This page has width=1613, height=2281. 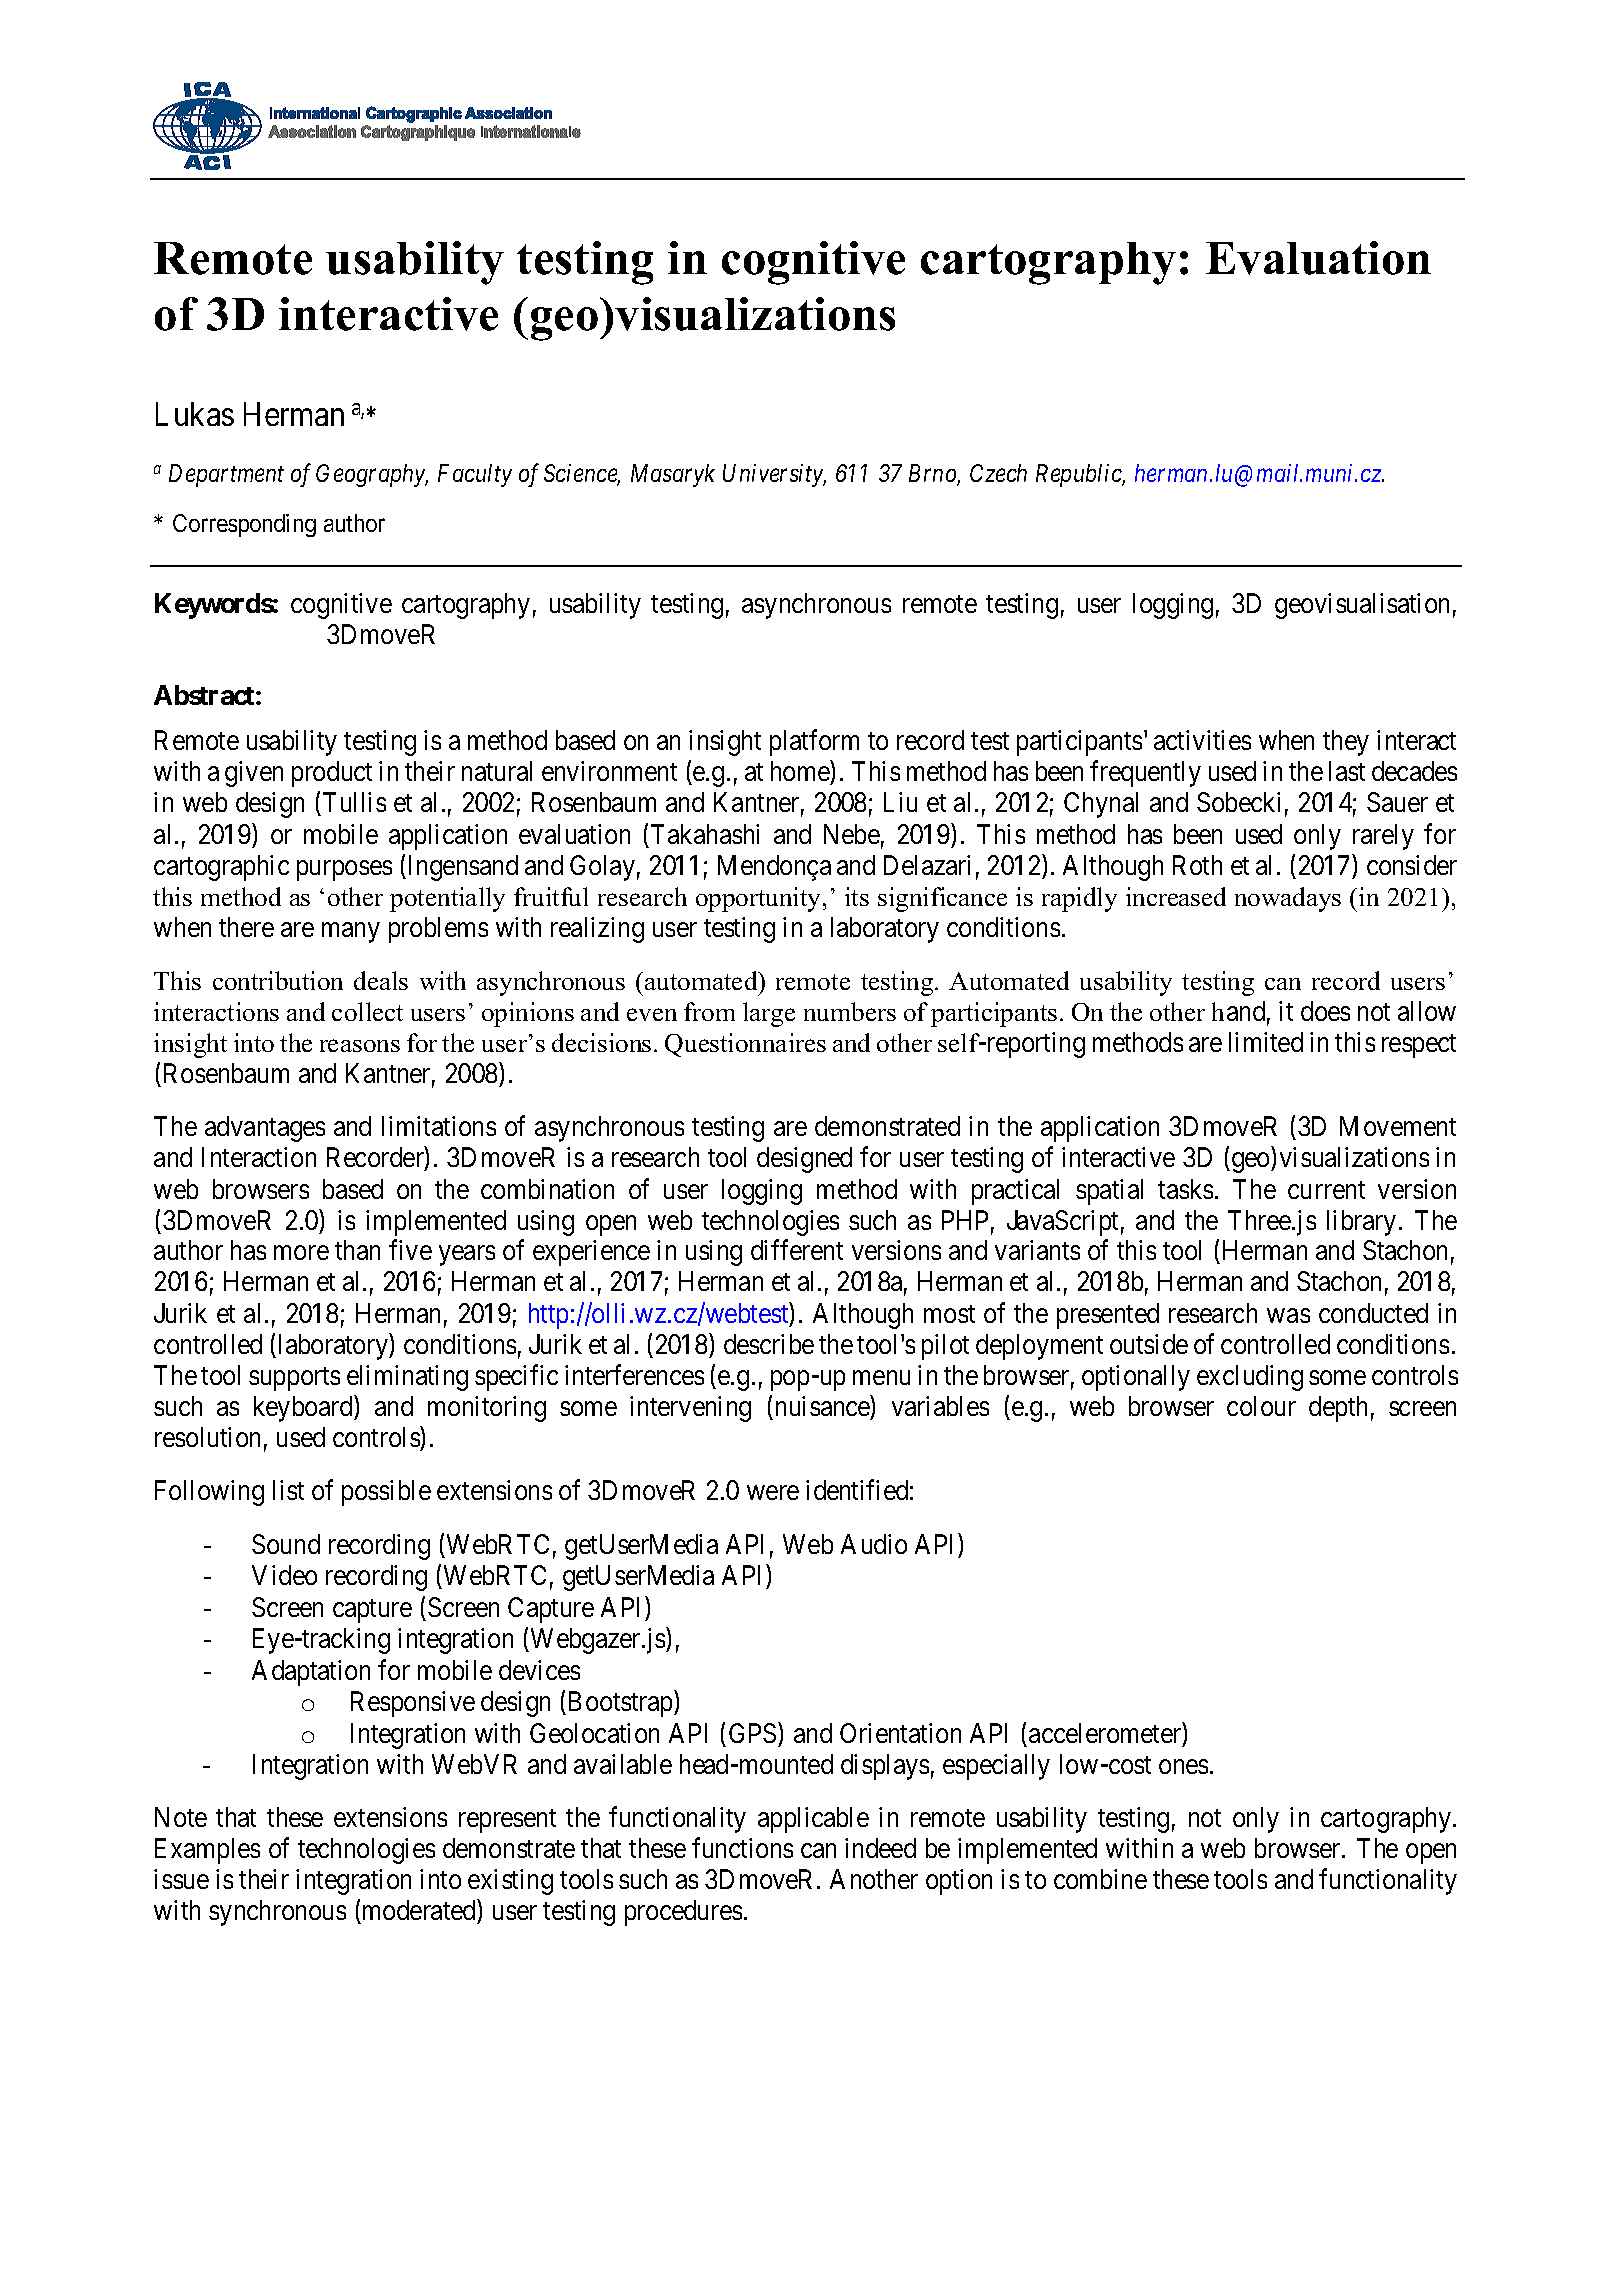 I want to click on many, so click(x=350, y=933).
